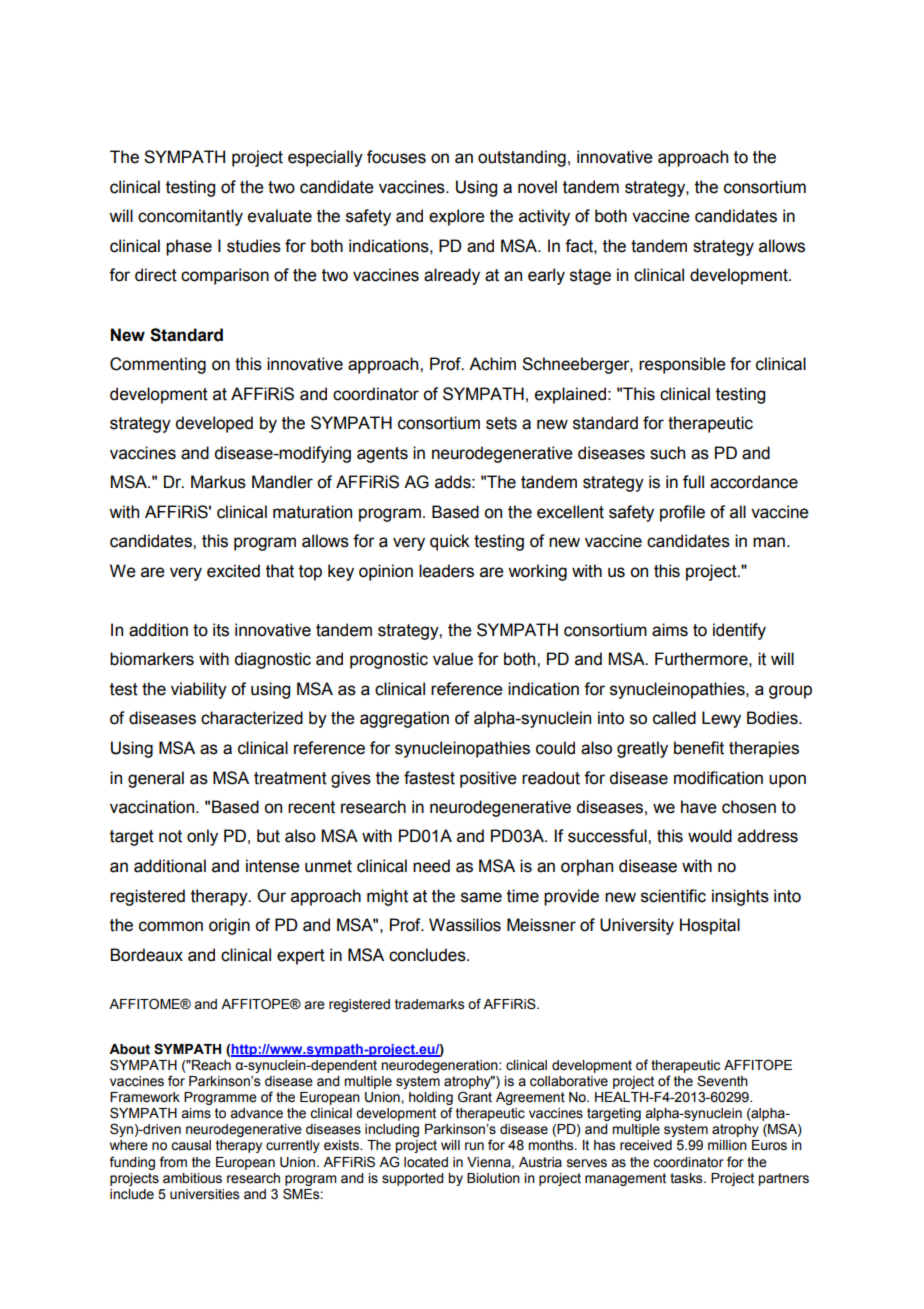 The width and height of the document is (924, 1309). What do you see at coordinates (190, 217) in the document?
I see `concomitantly` at bounding box center [190, 217].
